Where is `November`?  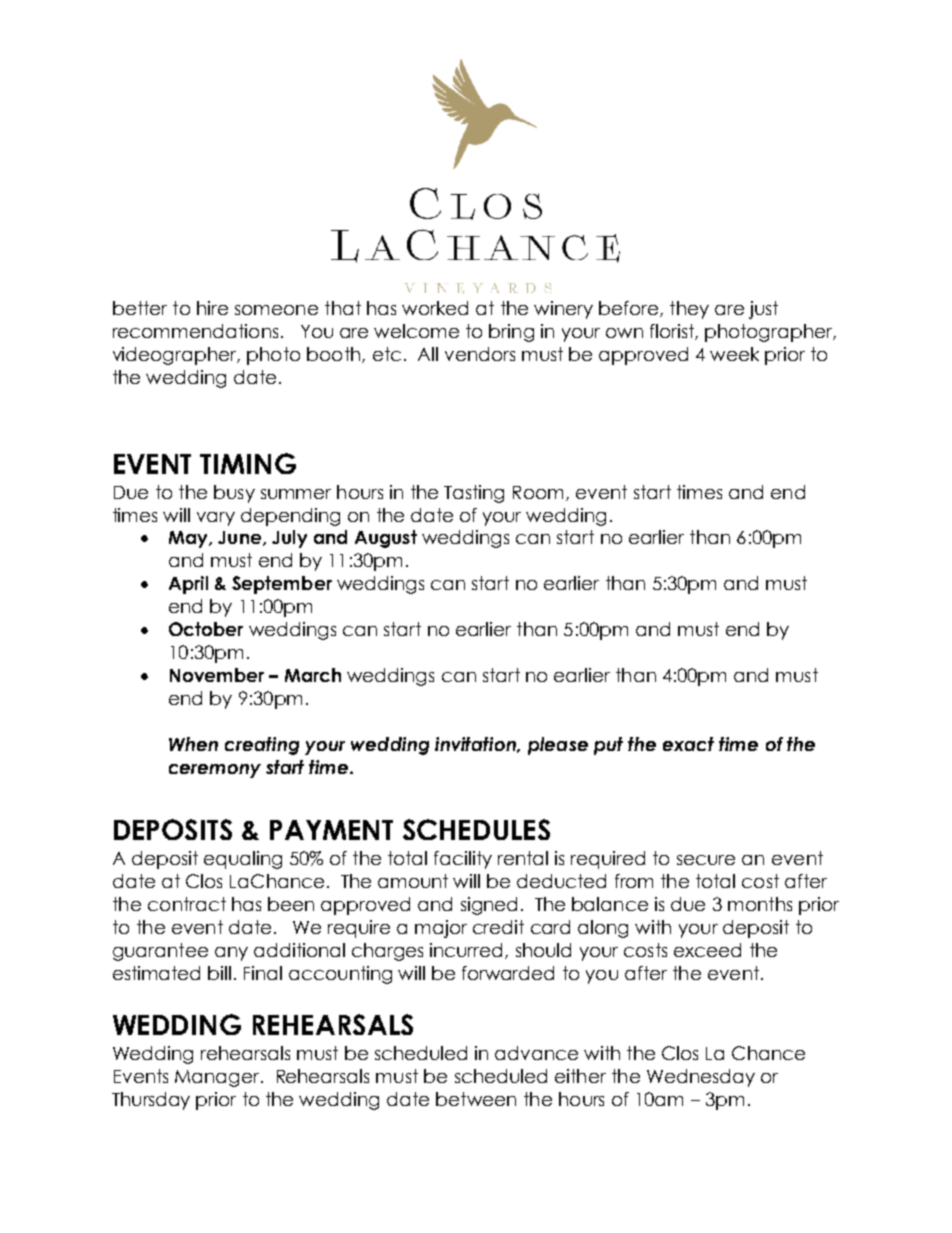 November is located at coordinates (217, 675).
